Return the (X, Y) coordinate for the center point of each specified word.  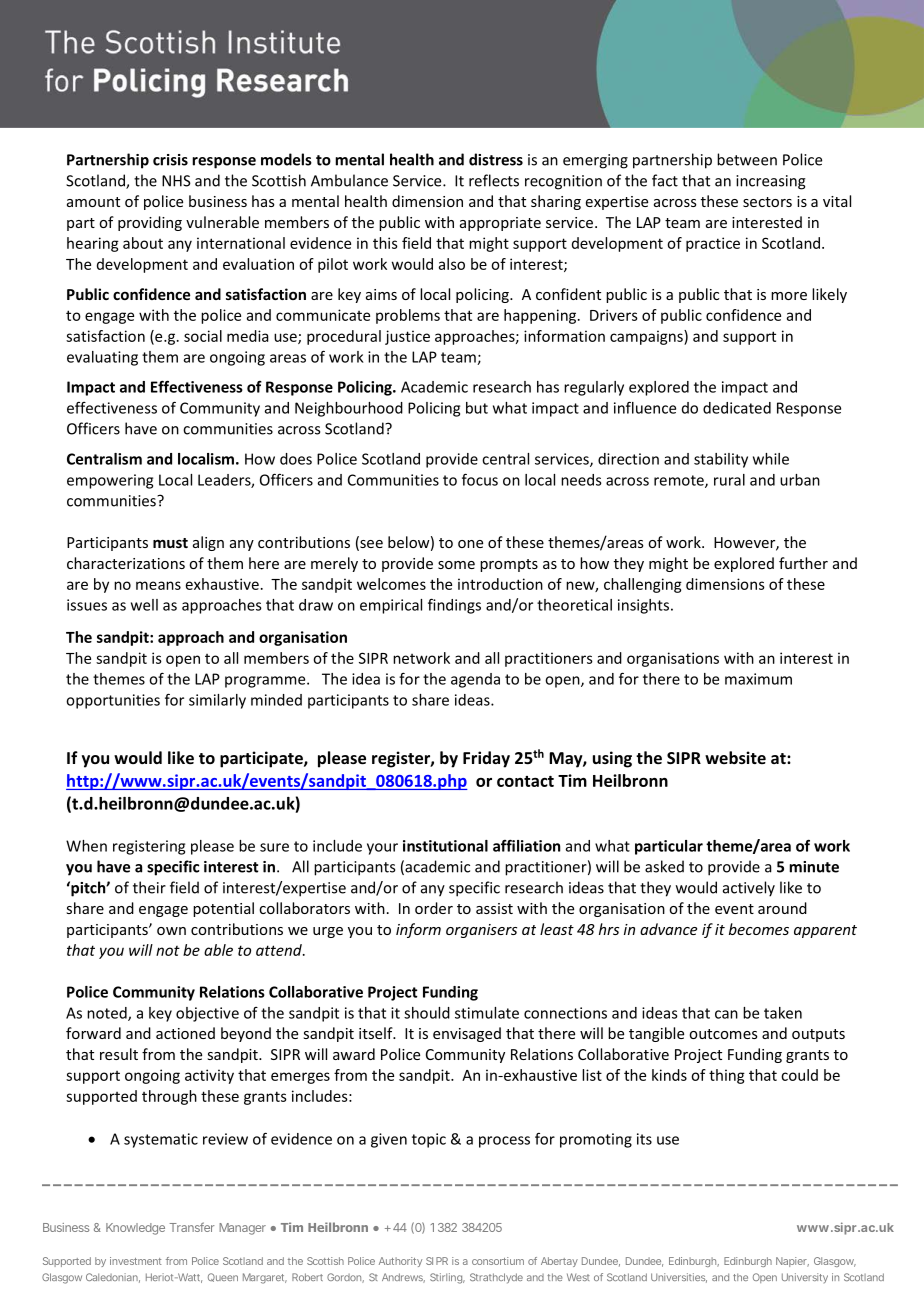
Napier (792, 1262)
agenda (475, 680)
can (726, 1014)
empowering (110, 481)
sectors (767, 202)
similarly (217, 701)
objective (207, 1014)
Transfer (192, 1227)
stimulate (487, 1013)
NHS (176, 181)
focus (480, 479)
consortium (498, 1261)
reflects (494, 180)
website (735, 757)
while (771, 459)
